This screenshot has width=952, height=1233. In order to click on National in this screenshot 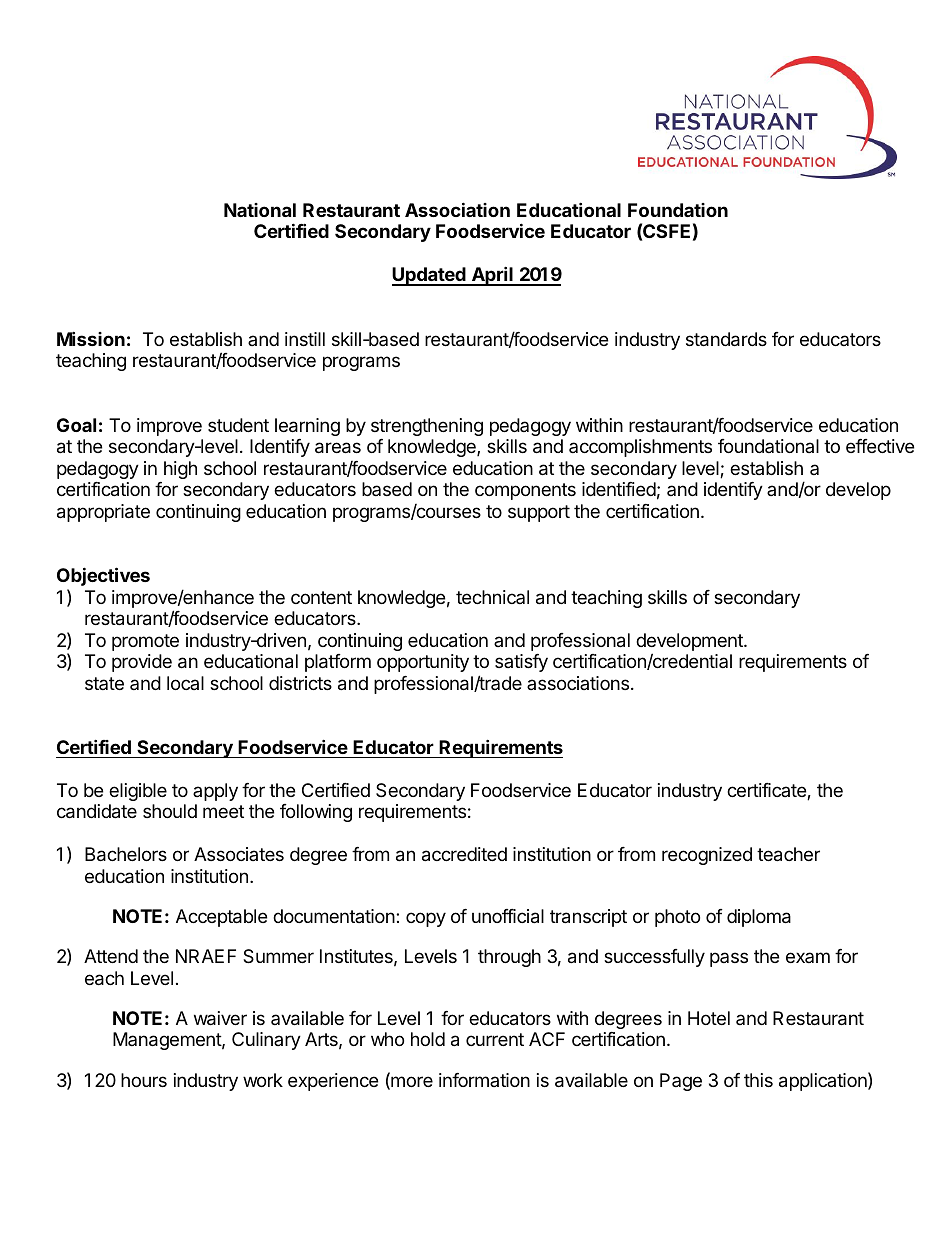, I will do `click(260, 210)`.
